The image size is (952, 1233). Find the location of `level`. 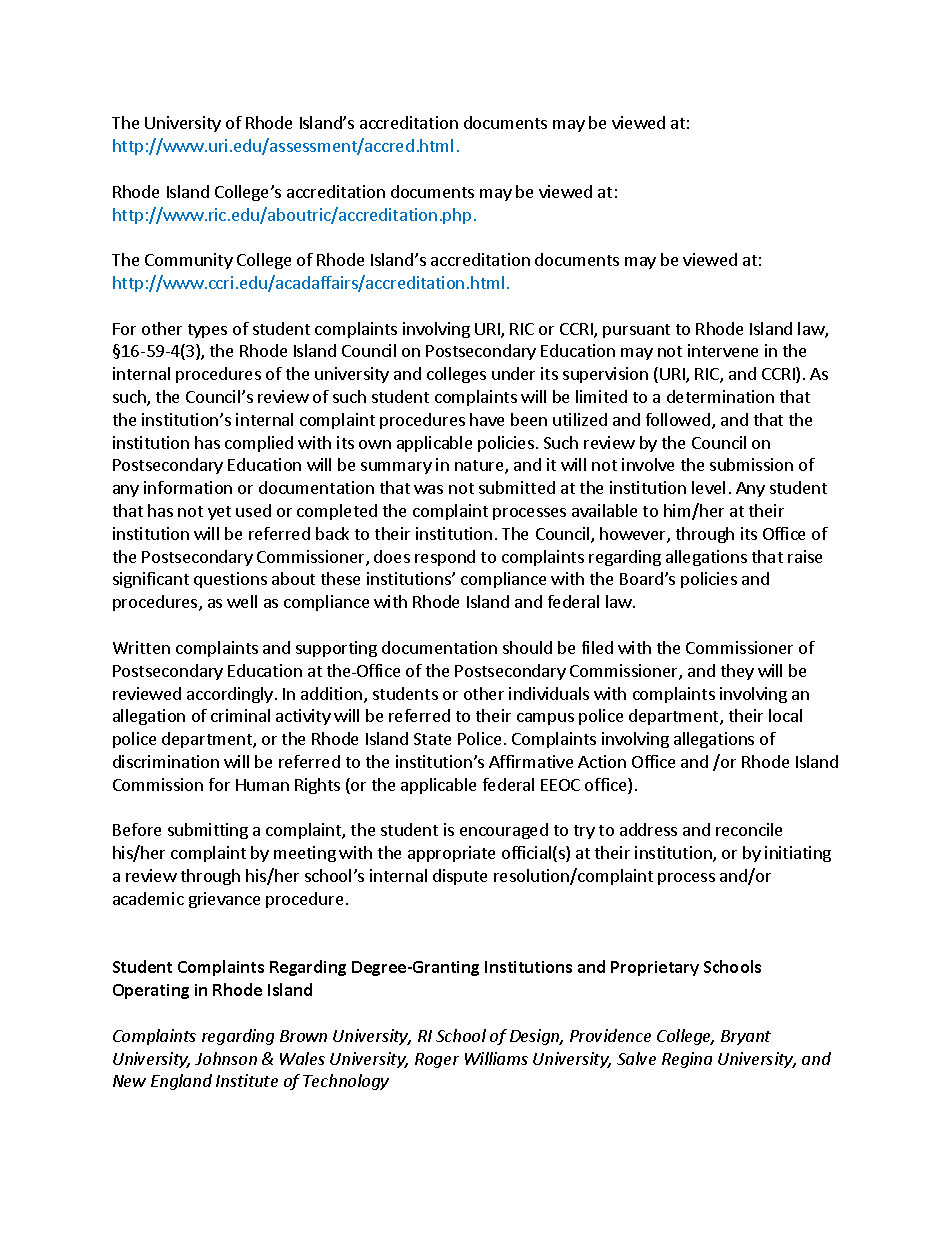

level is located at coordinates (708, 487).
